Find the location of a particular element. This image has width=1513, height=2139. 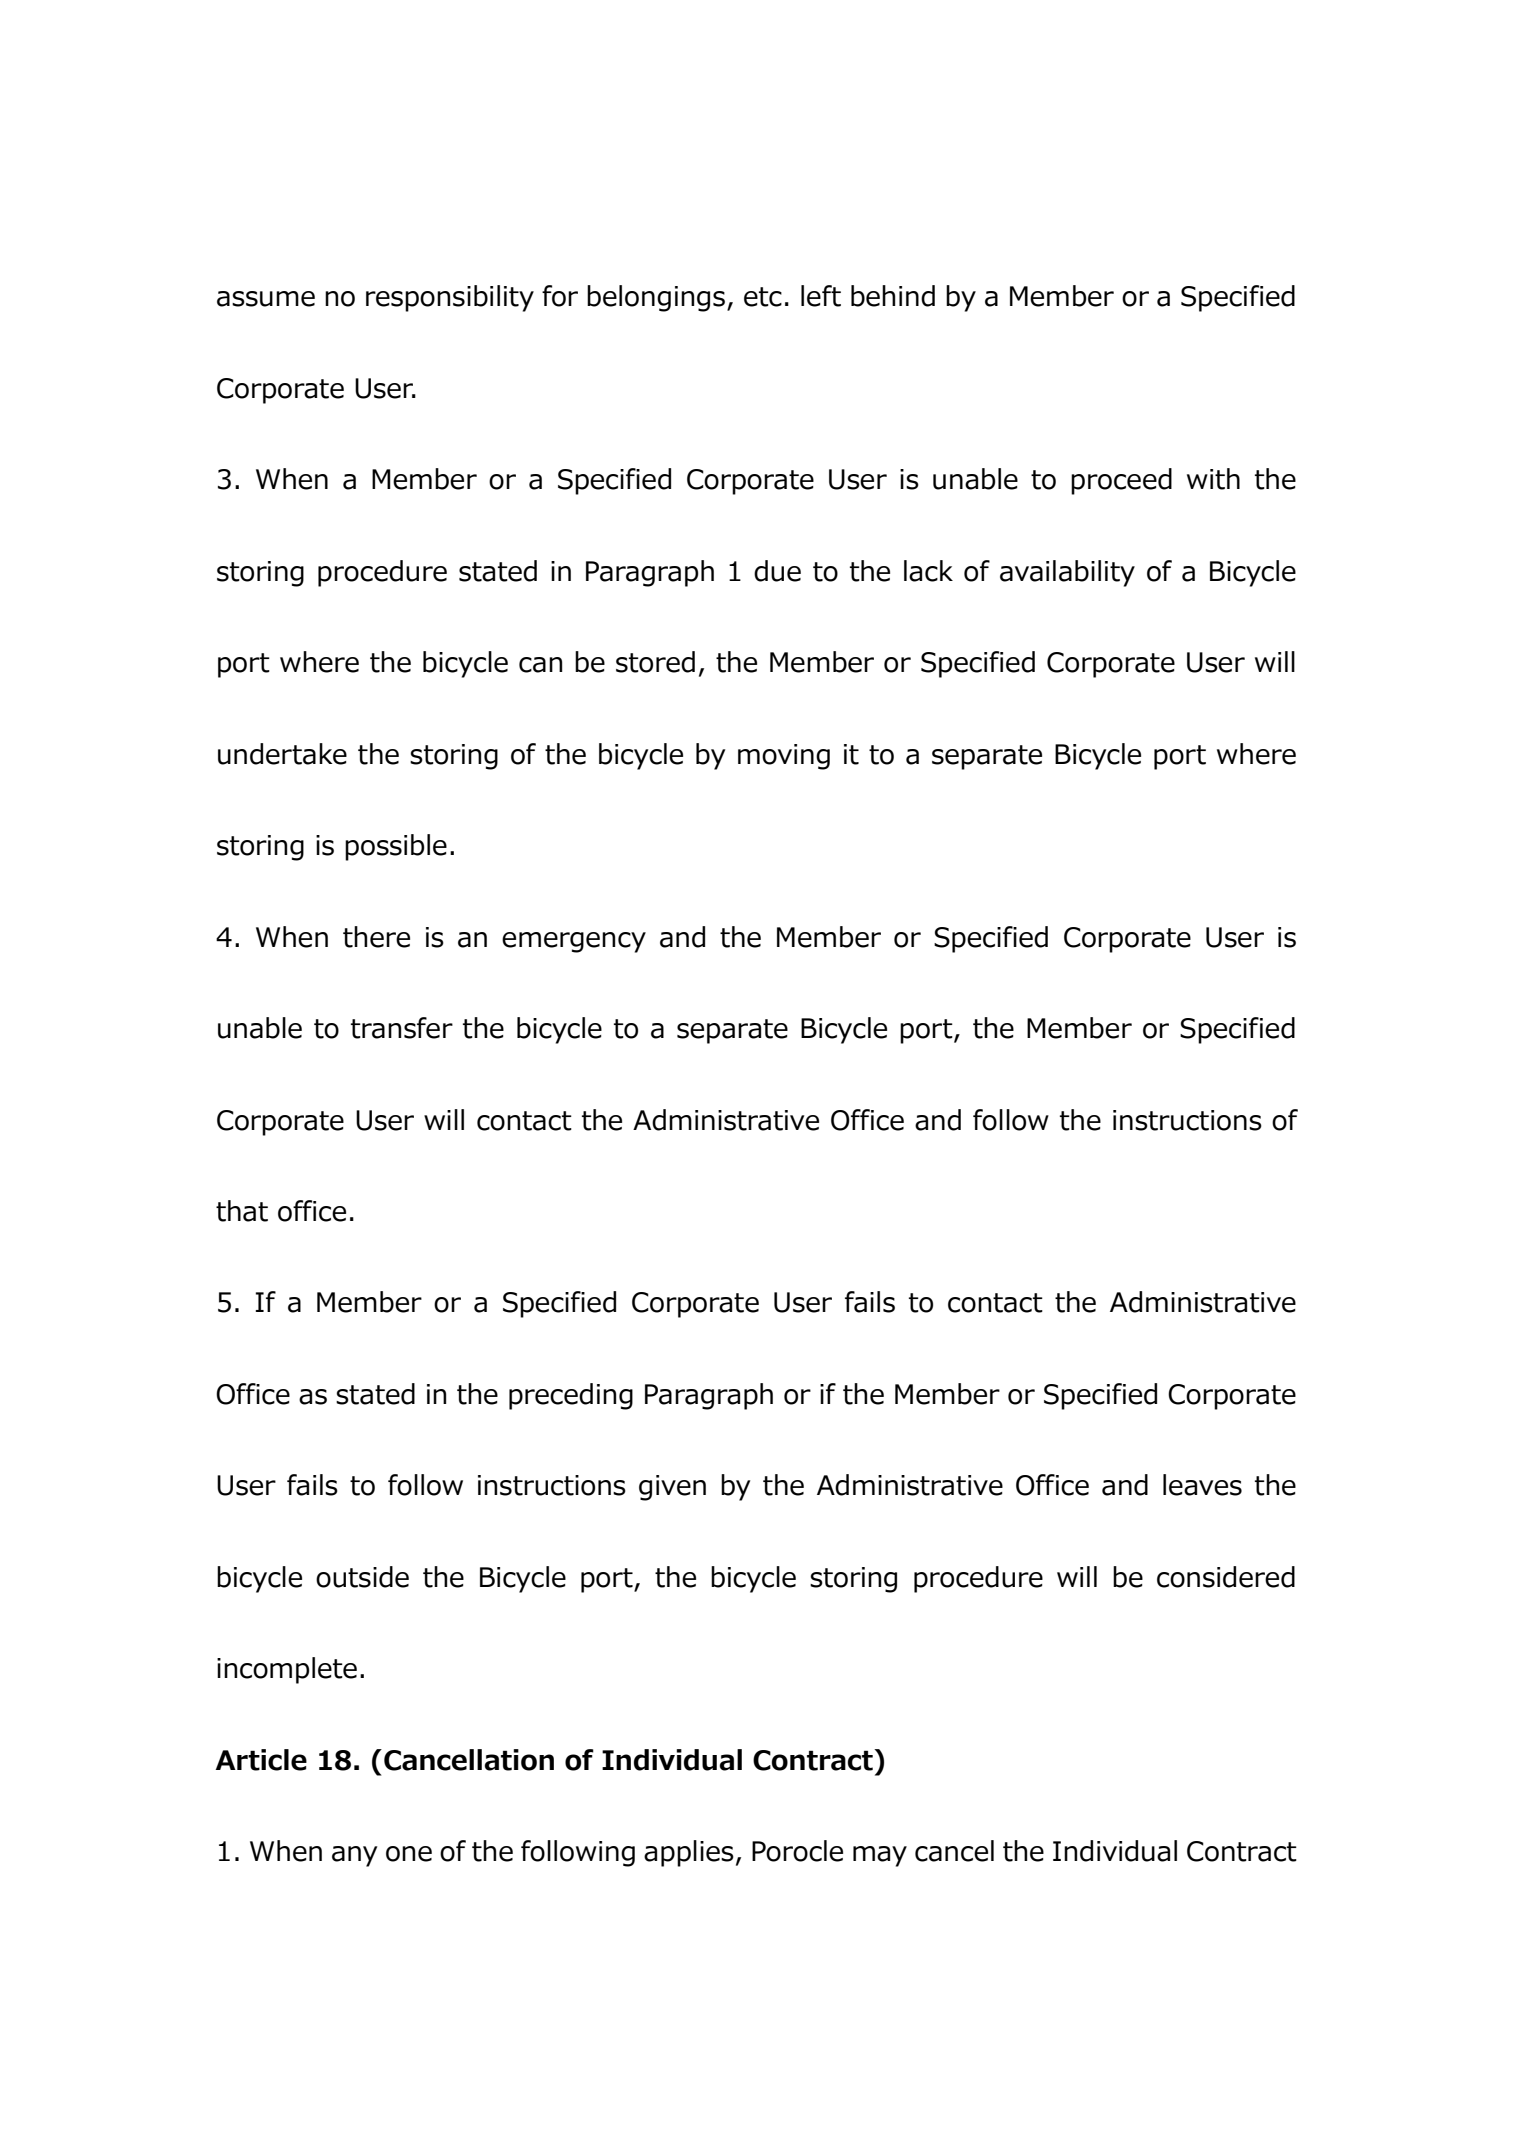

transfer is located at coordinates (402, 1028).
